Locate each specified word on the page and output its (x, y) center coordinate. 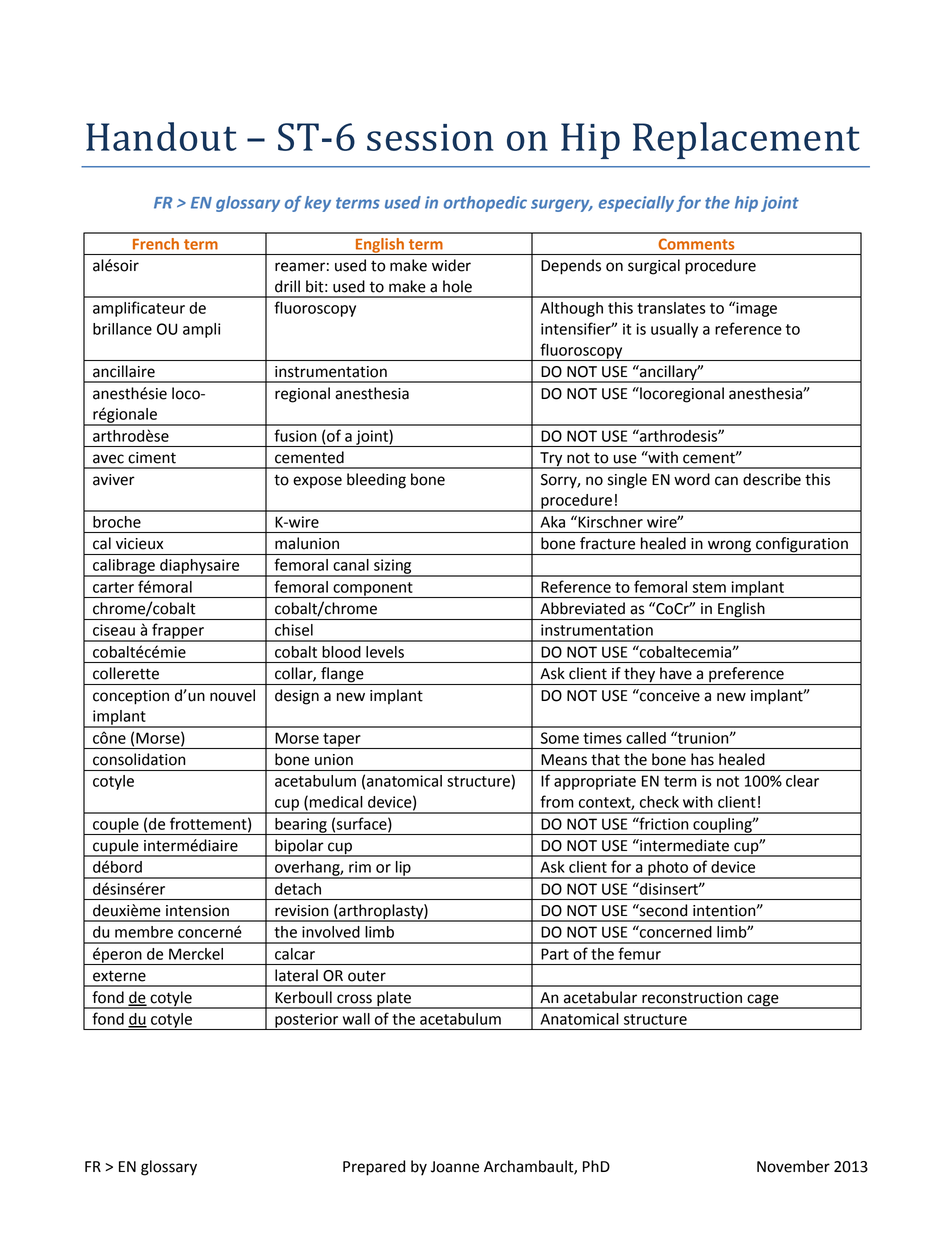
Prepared (374, 1168)
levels (385, 652)
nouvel (232, 695)
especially (636, 204)
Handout (161, 136)
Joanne (455, 1167)
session (430, 137)
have (676, 673)
